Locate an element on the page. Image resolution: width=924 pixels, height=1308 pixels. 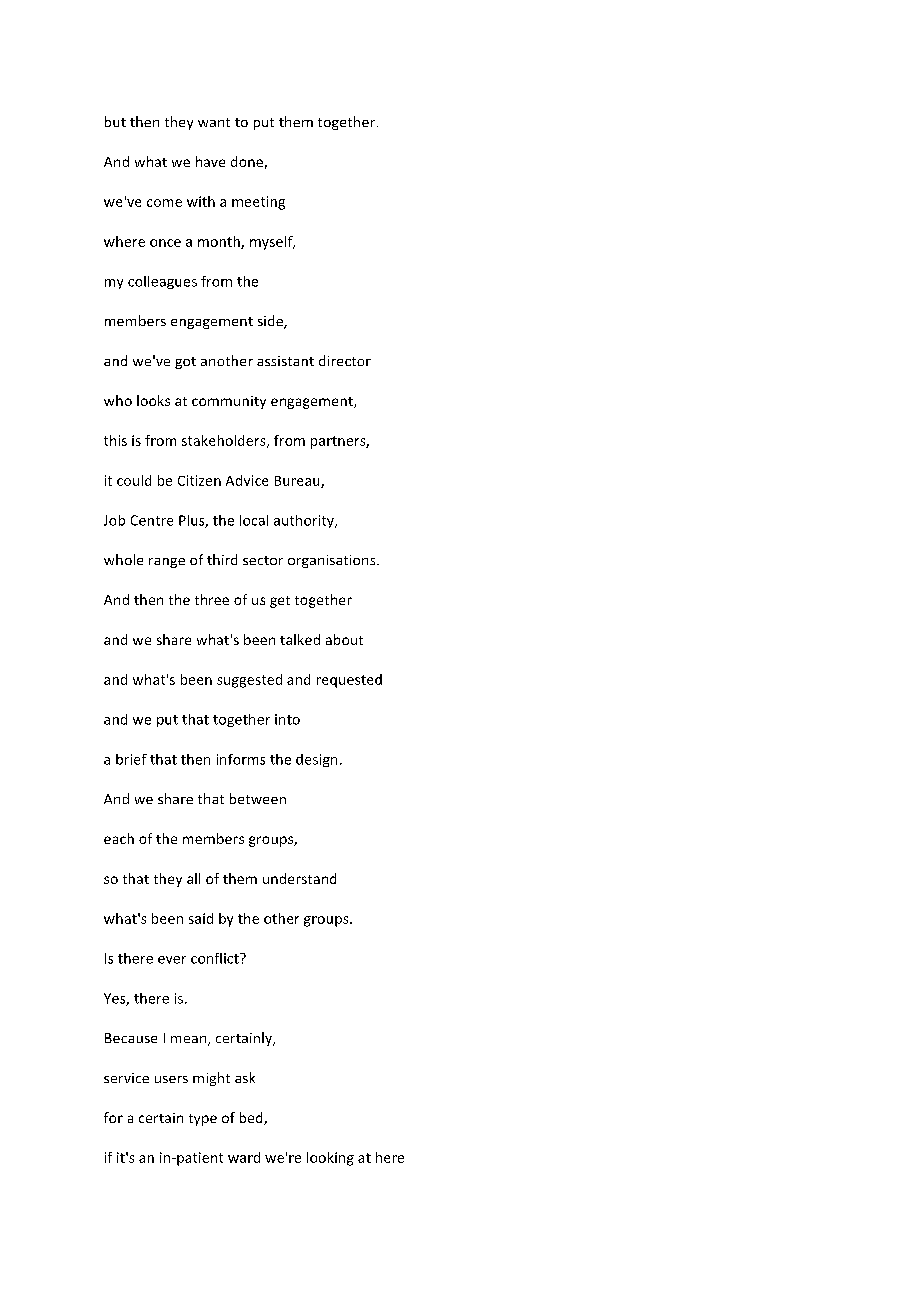
Advice is located at coordinates (247, 480).
